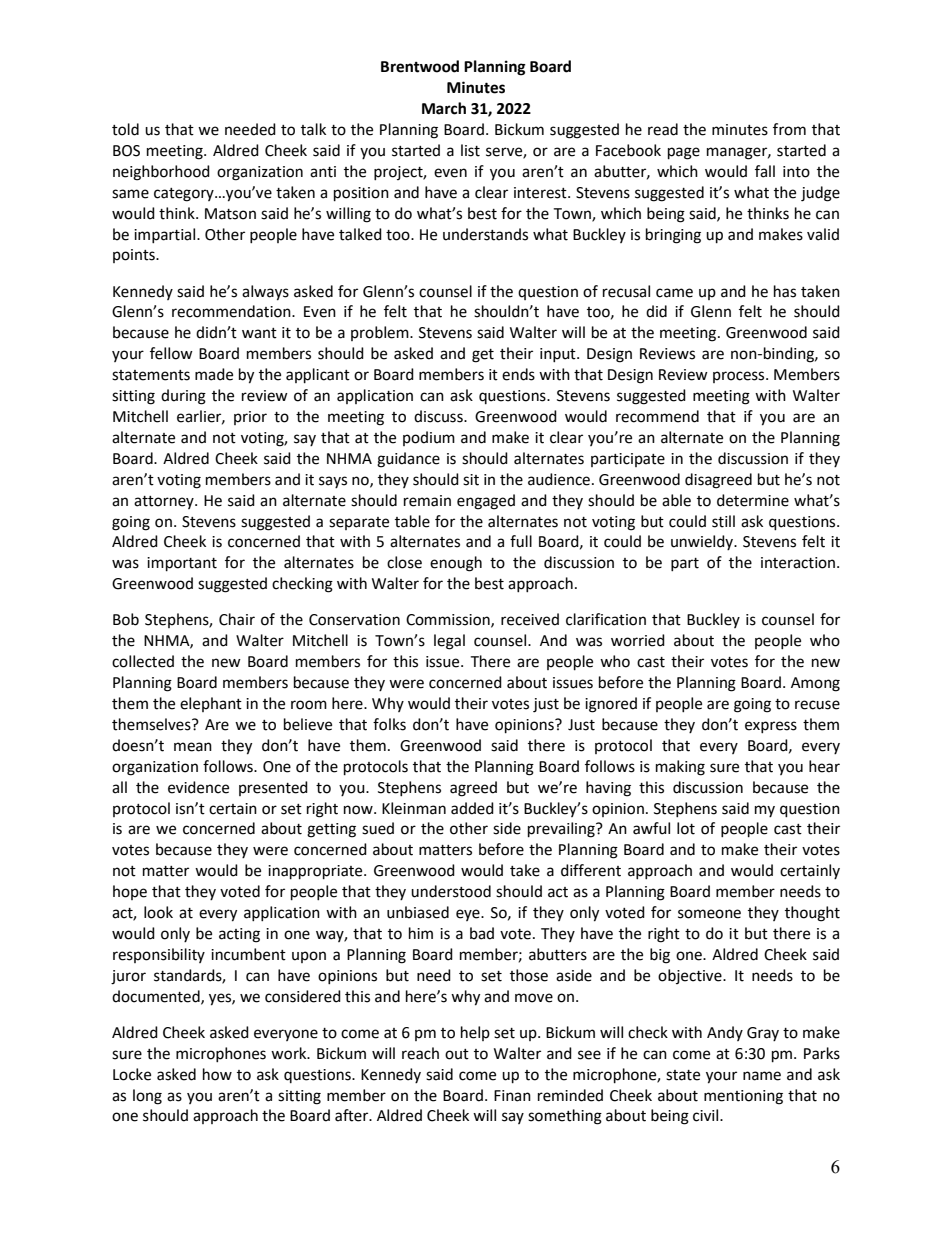  I want to click on look, so click(158, 912).
